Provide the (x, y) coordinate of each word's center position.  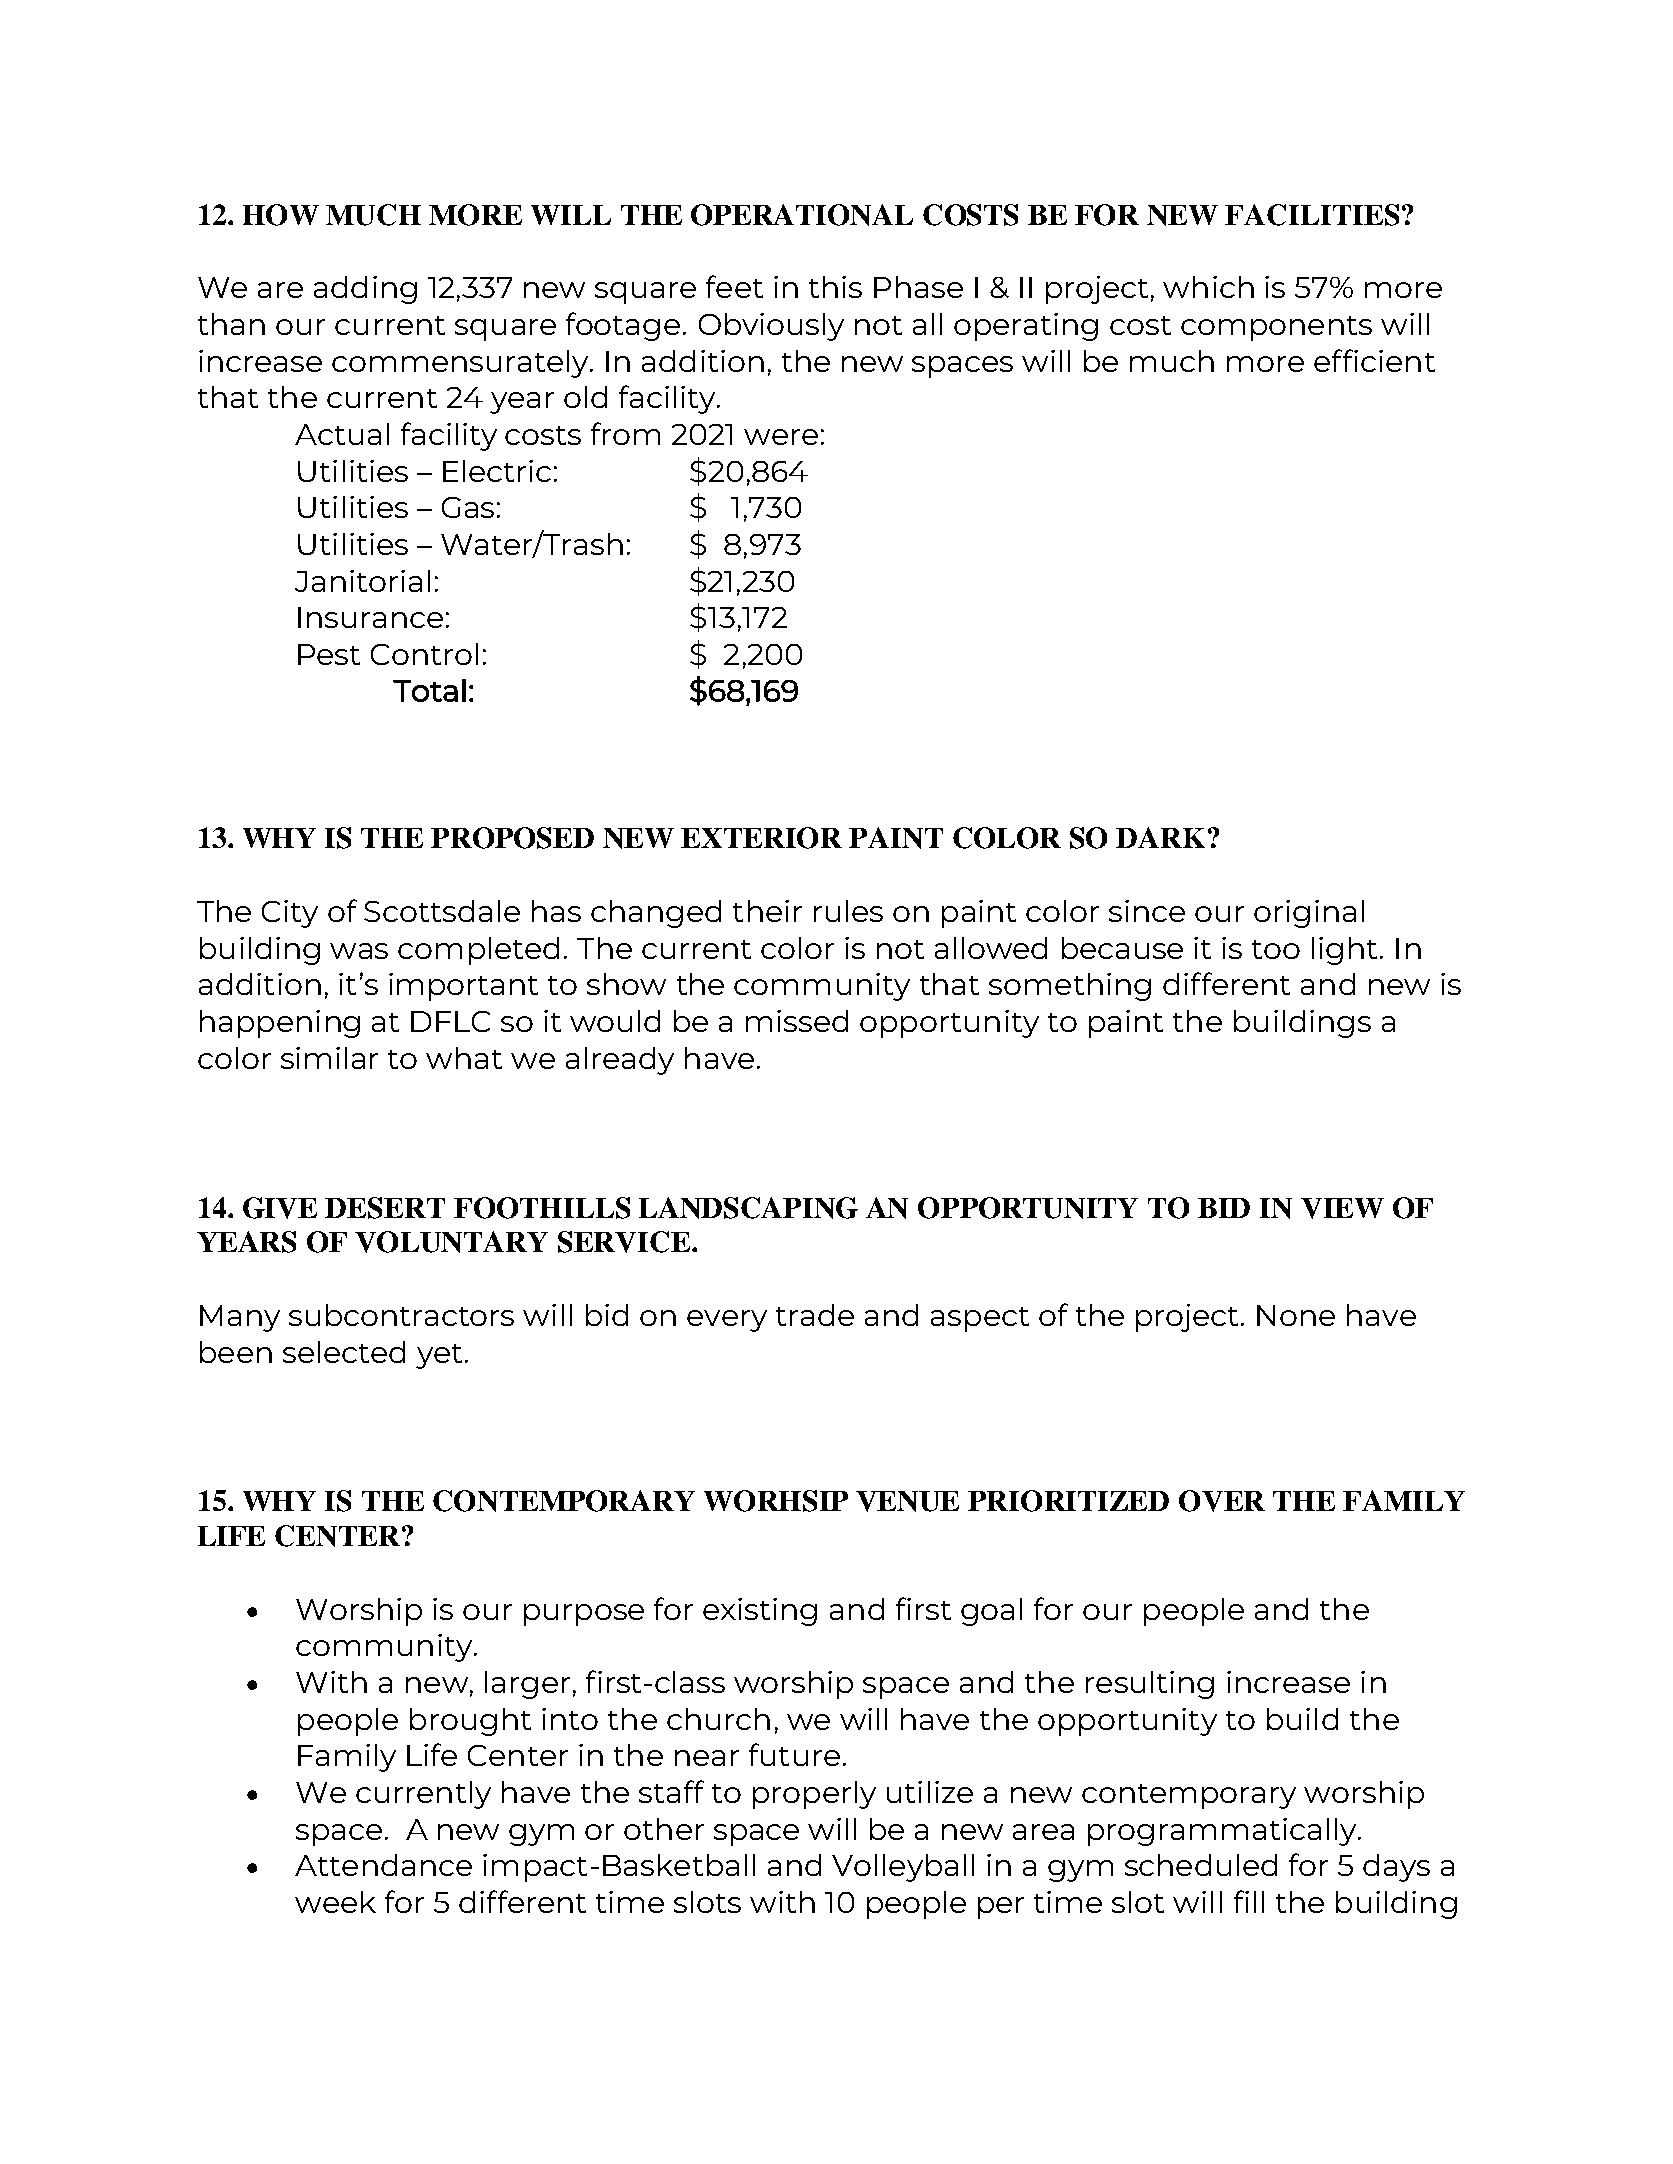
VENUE (907, 1501)
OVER (1222, 1501)
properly (814, 1795)
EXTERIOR (761, 838)
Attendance (383, 1865)
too (1276, 949)
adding (365, 290)
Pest (329, 654)
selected (344, 1352)
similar (329, 1058)
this (835, 287)
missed (797, 1021)
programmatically (1223, 1832)
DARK (1160, 837)
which (1208, 287)
